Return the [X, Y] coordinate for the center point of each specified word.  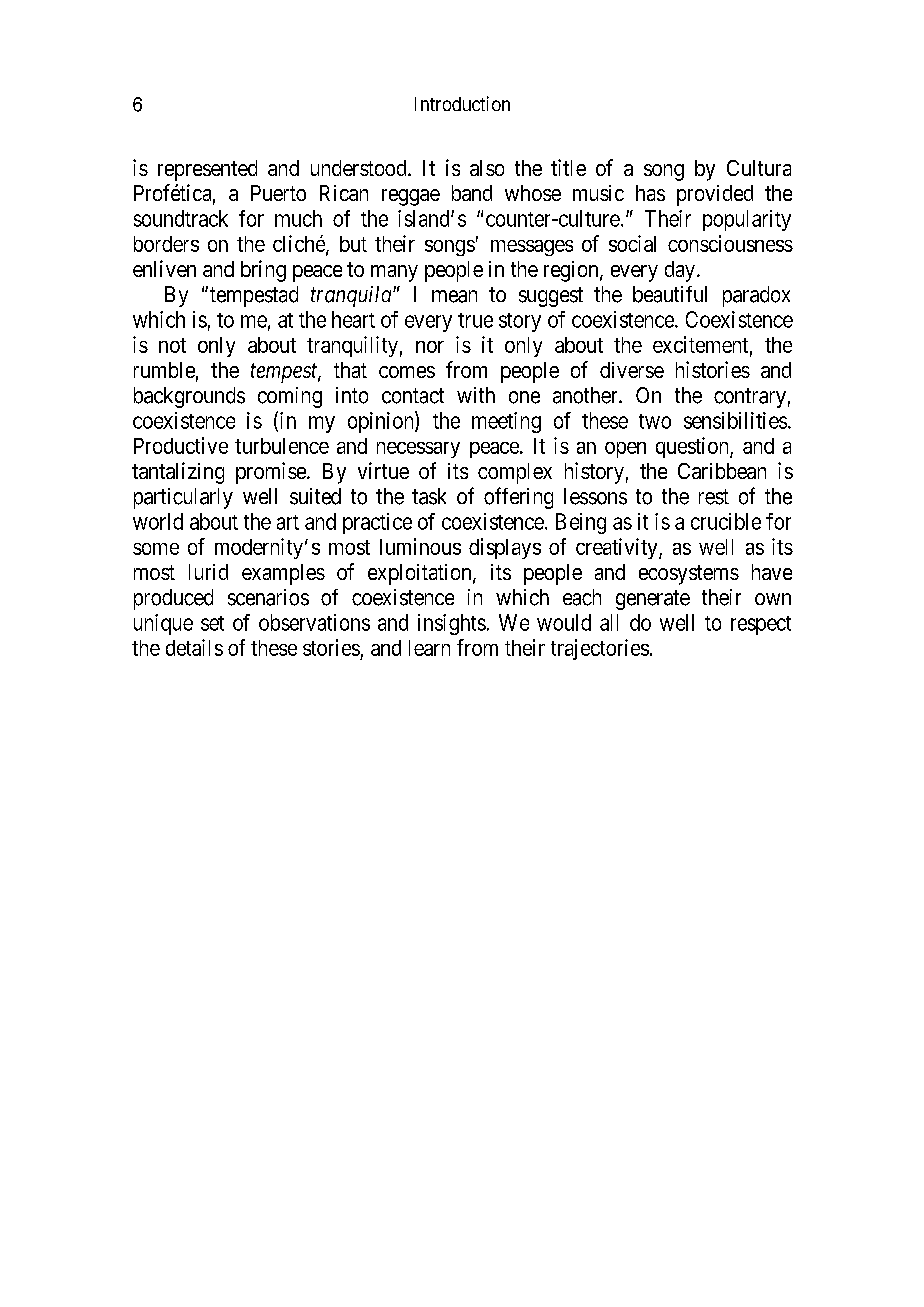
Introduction [462, 103]
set [212, 623]
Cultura [759, 168]
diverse [632, 370]
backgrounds [189, 397]
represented [207, 170]
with [476, 395]
